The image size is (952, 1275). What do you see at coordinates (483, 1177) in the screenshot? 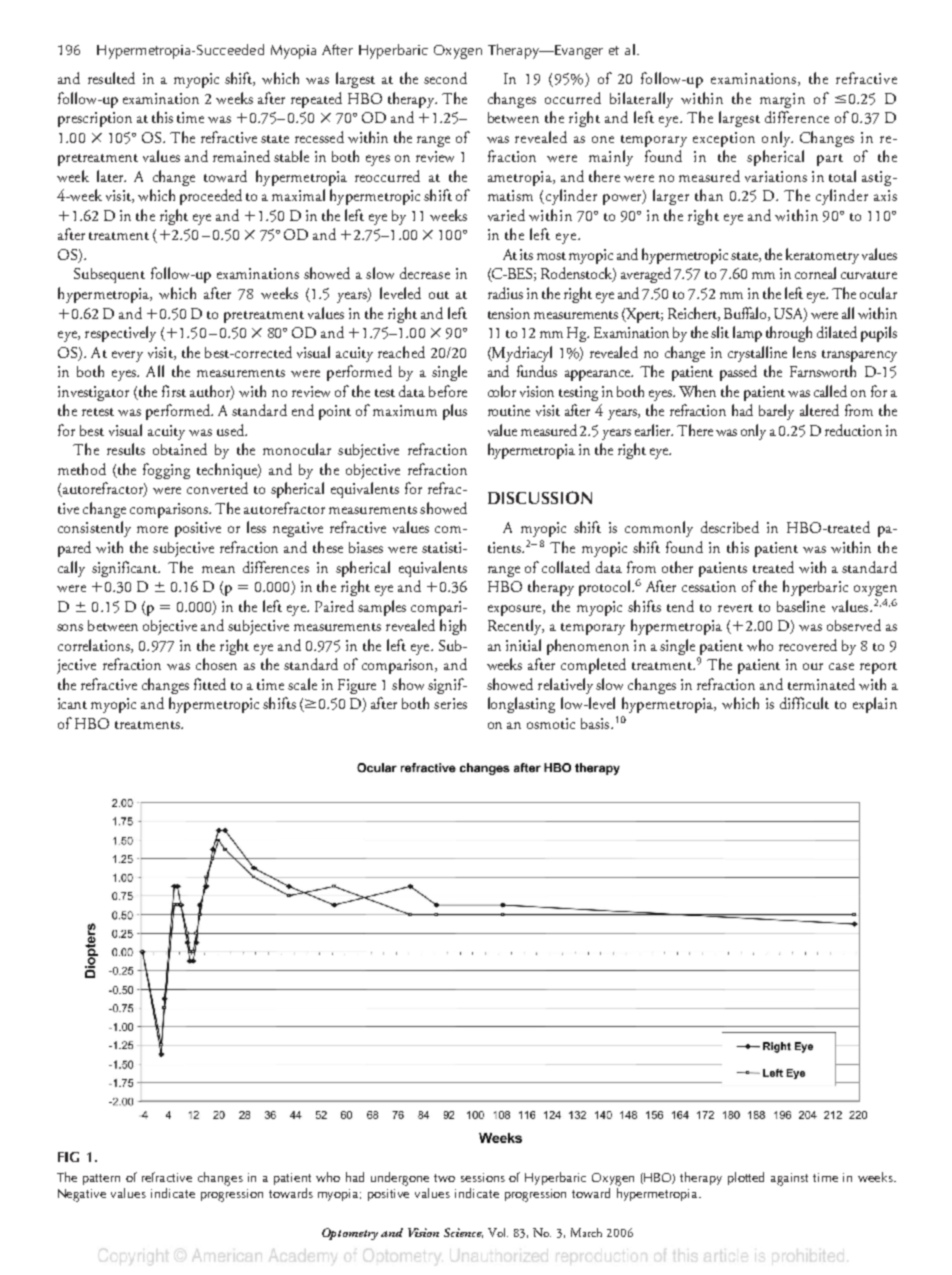
I see `sessions` at bounding box center [483, 1177].
